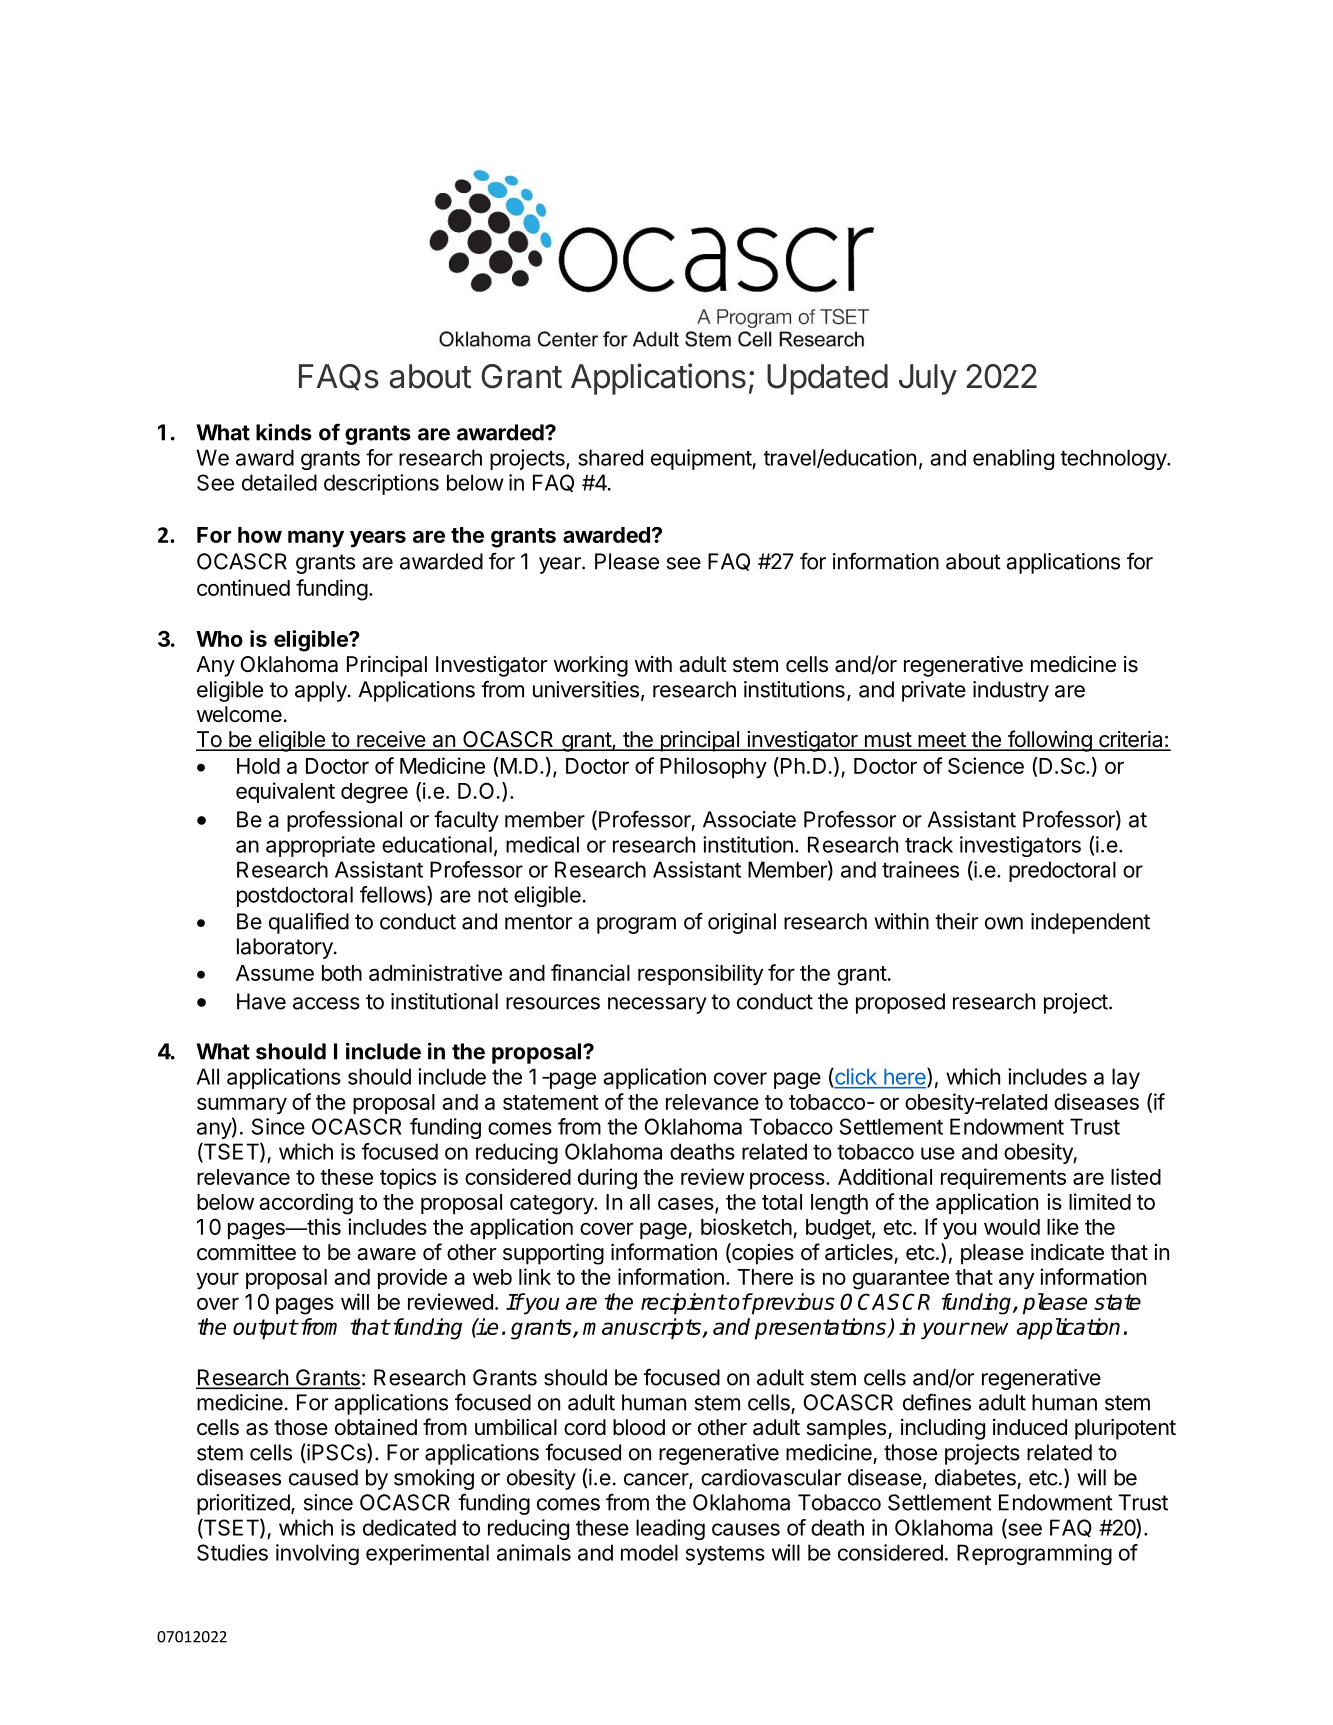 This screenshot has width=1333, height=1725. What do you see at coordinates (285, 792) in the screenshot?
I see `equivalent` at bounding box center [285, 792].
